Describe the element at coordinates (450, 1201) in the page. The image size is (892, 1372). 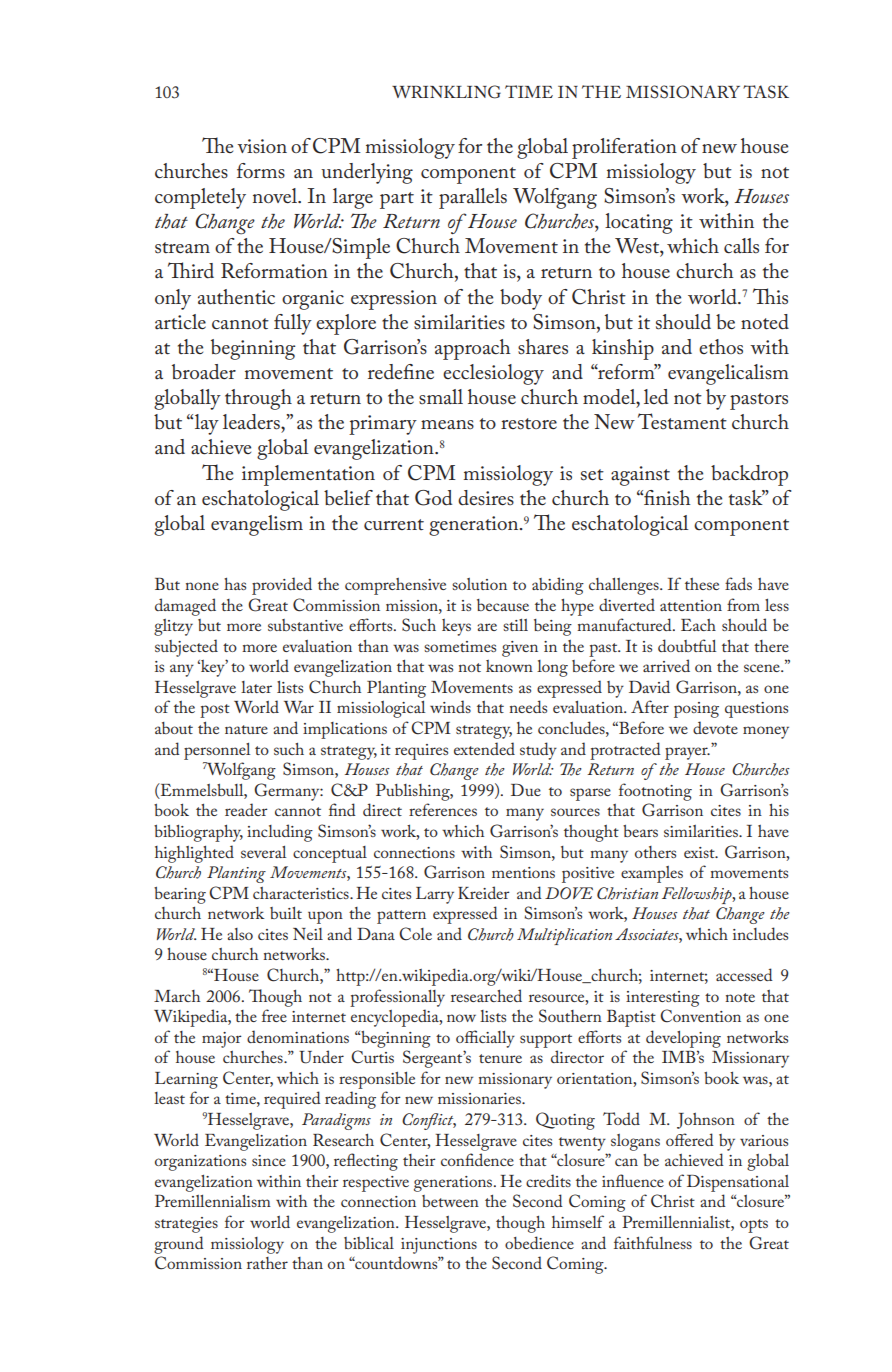
I see `between` at that location.
